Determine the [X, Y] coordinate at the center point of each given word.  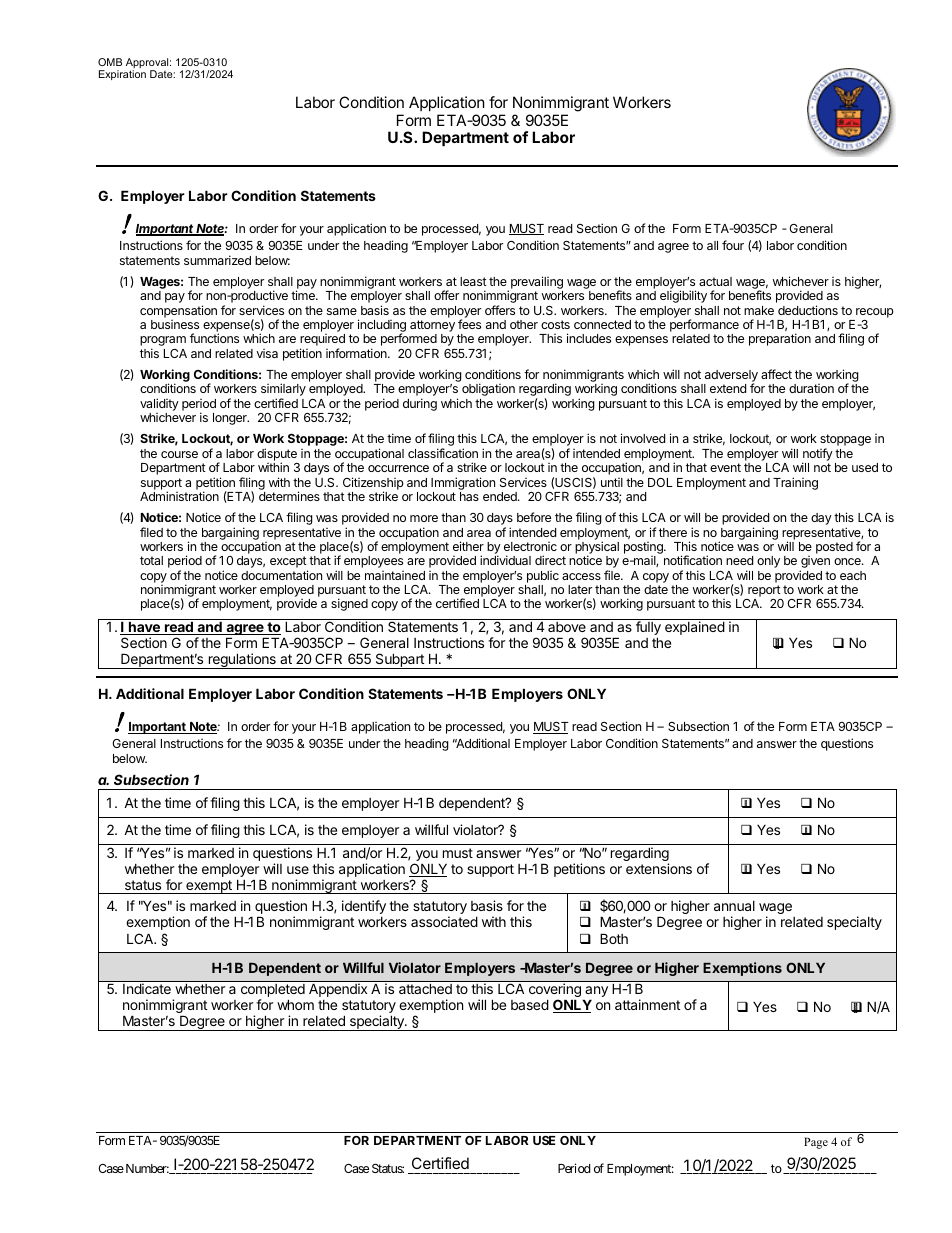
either [468, 546]
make [759, 310]
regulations [242, 661]
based [530, 1004]
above [567, 627]
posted [834, 548]
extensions [659, 868]
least [473, 281]
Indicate [147, 988]
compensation [178, 311]
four [733, 245]
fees [469, 324]
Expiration [122, 75]
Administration [179, 496]
